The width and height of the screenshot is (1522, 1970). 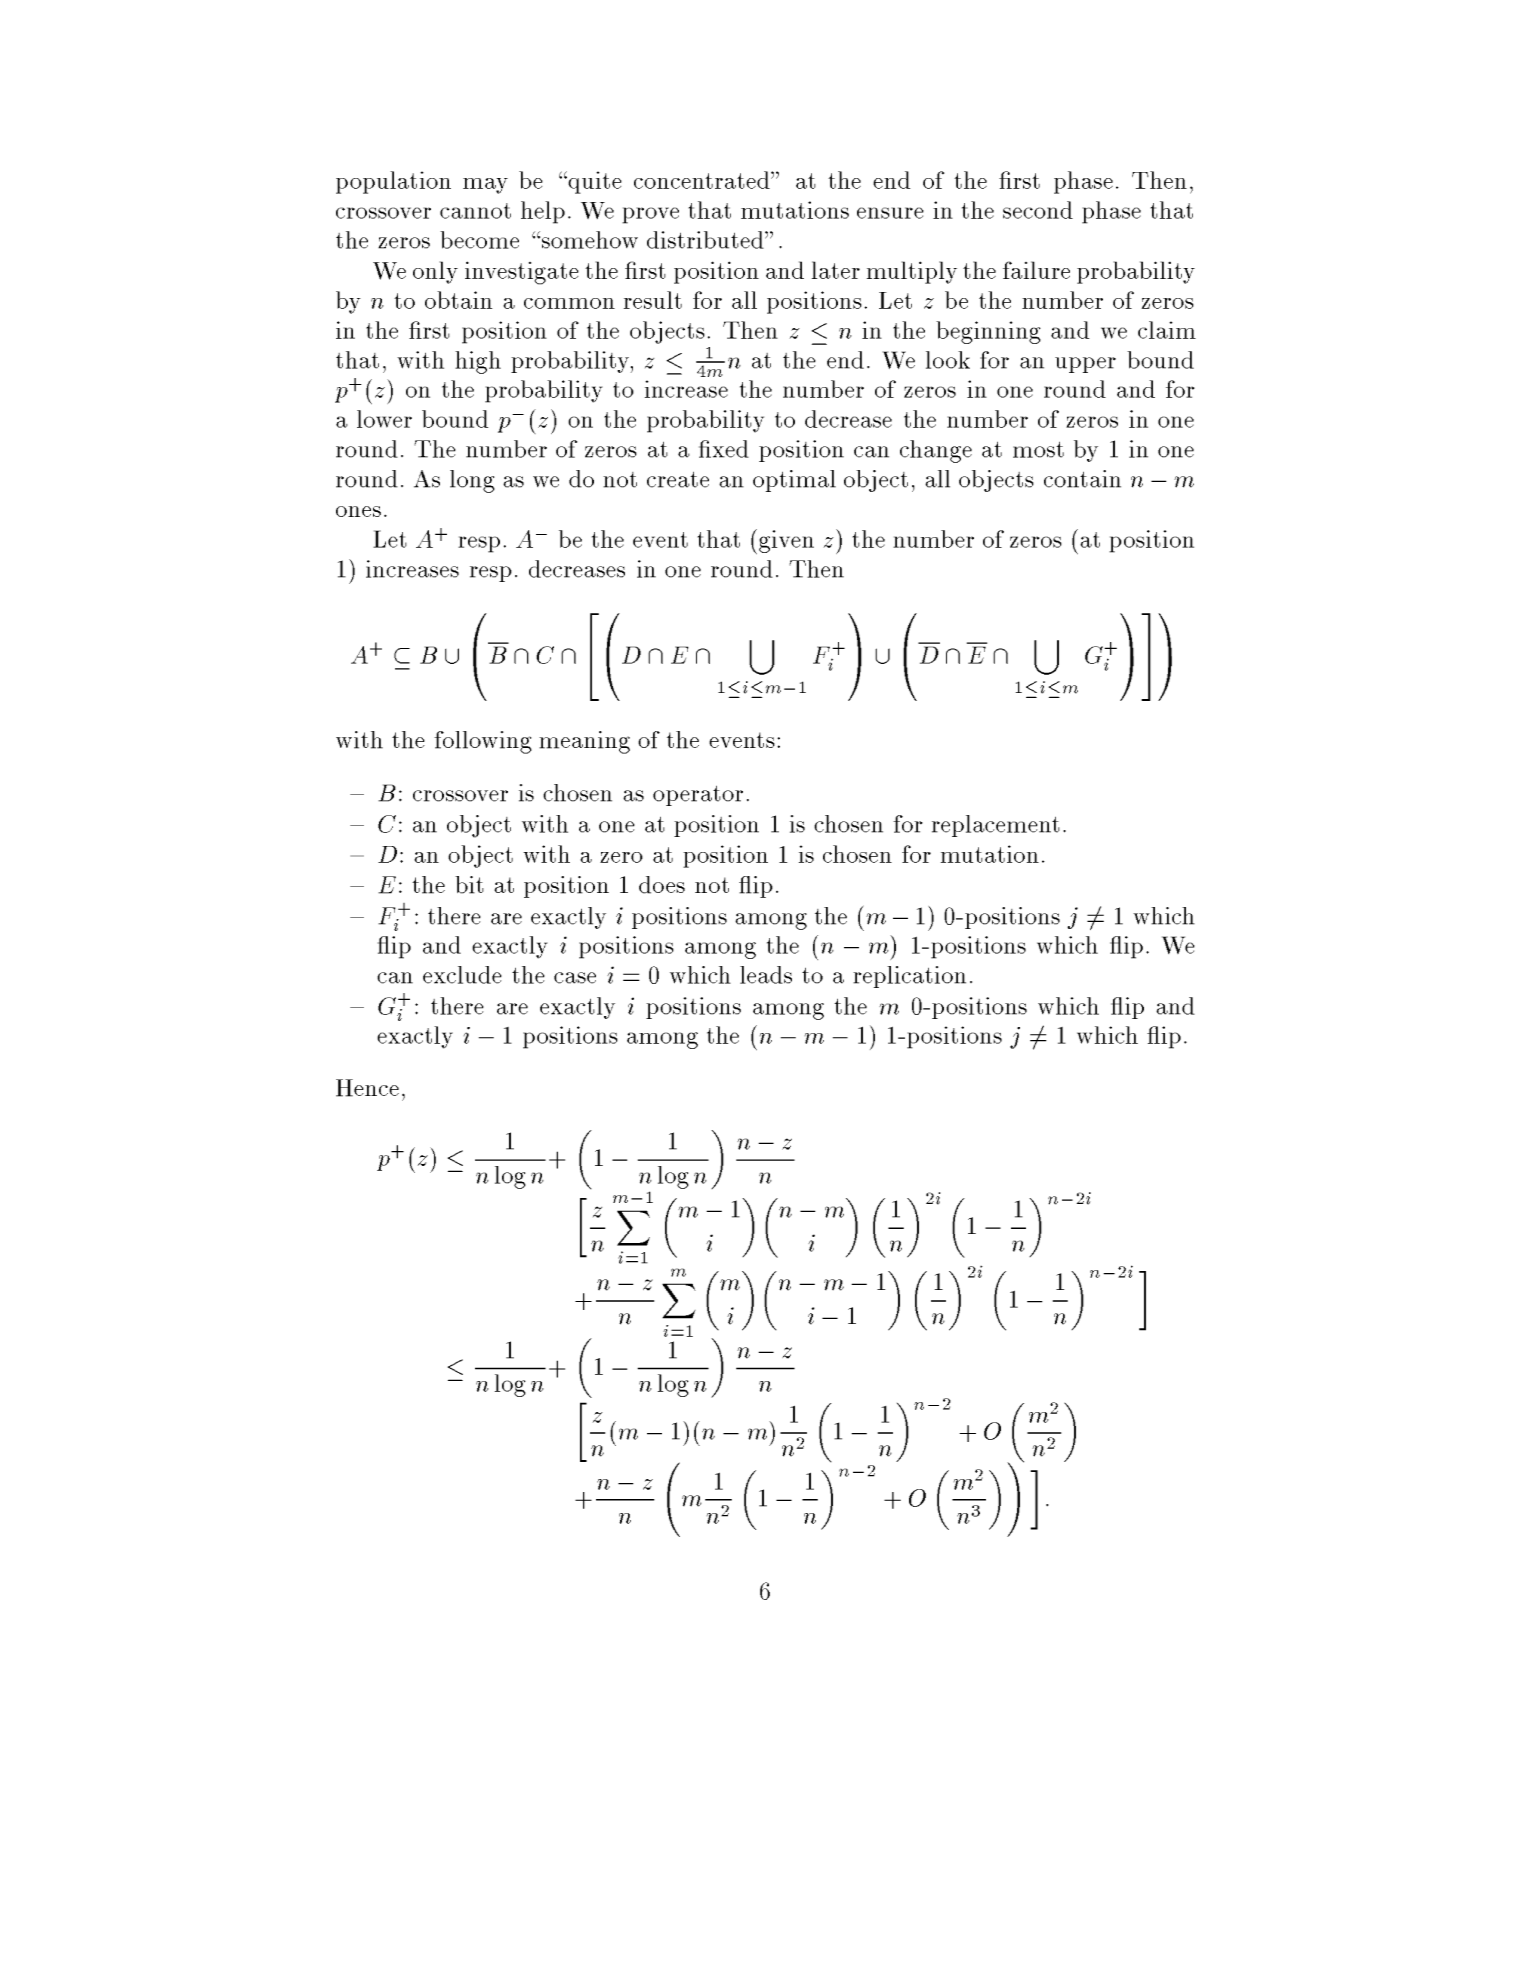 What do you see at coordinates (703, 180) in the screenshot?
I see `concentrated` at bounding box center [703, 180].
